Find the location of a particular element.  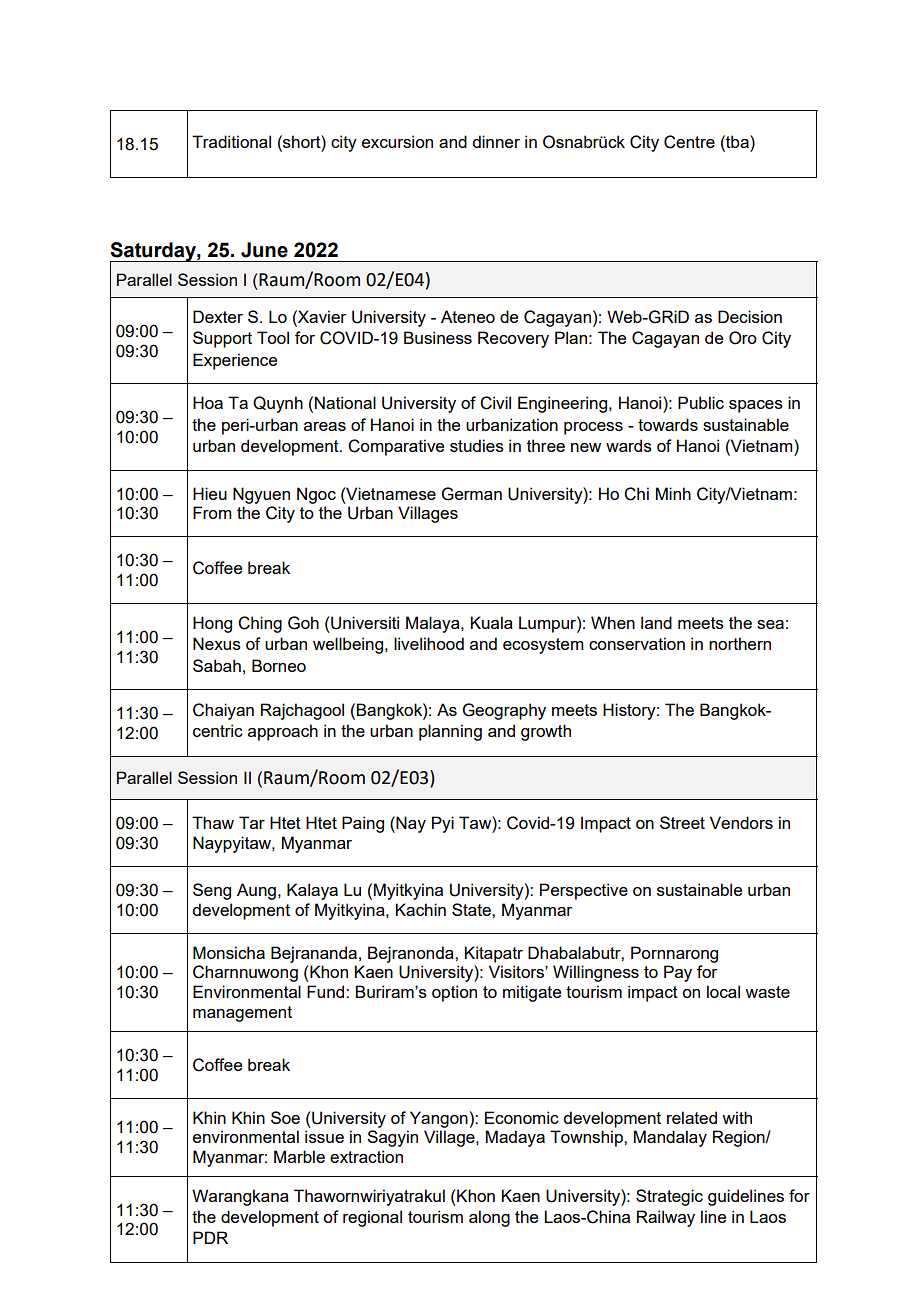

Traditional is located at coordinates (231, 141).
